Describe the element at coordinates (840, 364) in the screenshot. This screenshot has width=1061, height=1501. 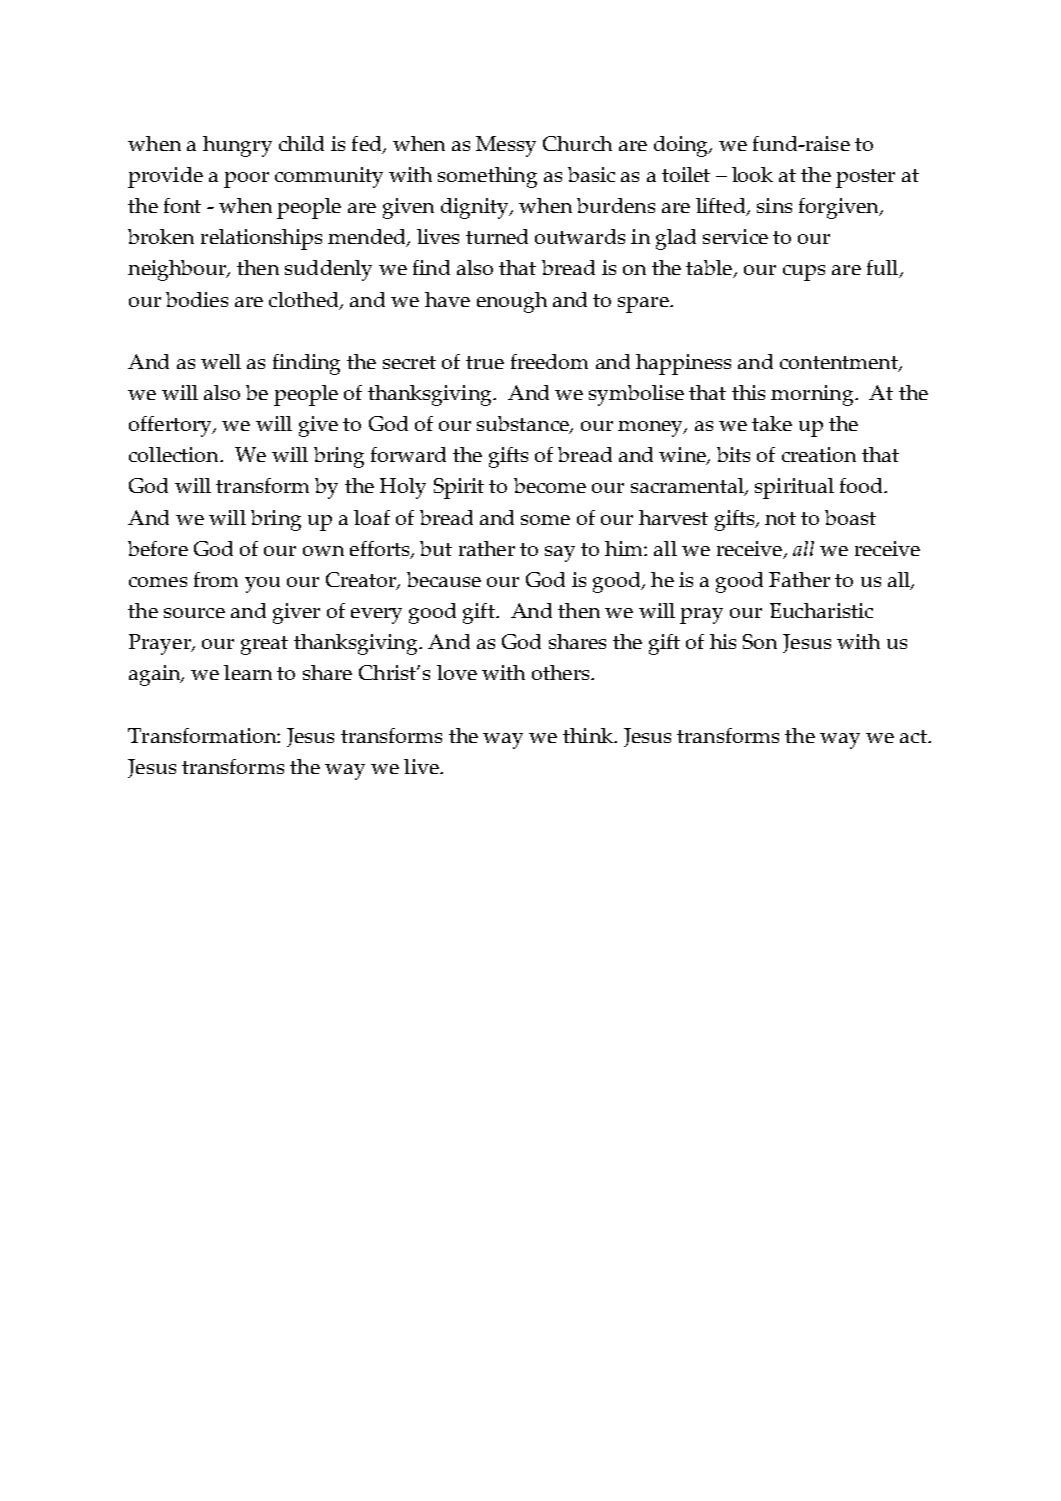
I see `contentment` at that location.
